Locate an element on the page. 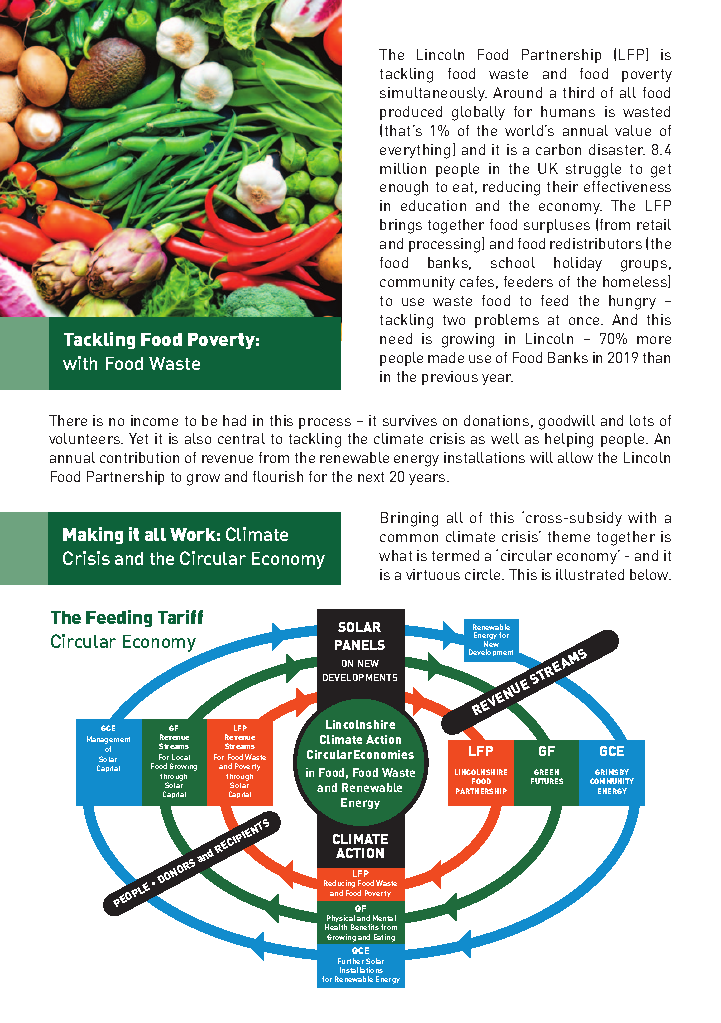 The image size is (721, 1023). humans is located at coordinates (568, 111).
